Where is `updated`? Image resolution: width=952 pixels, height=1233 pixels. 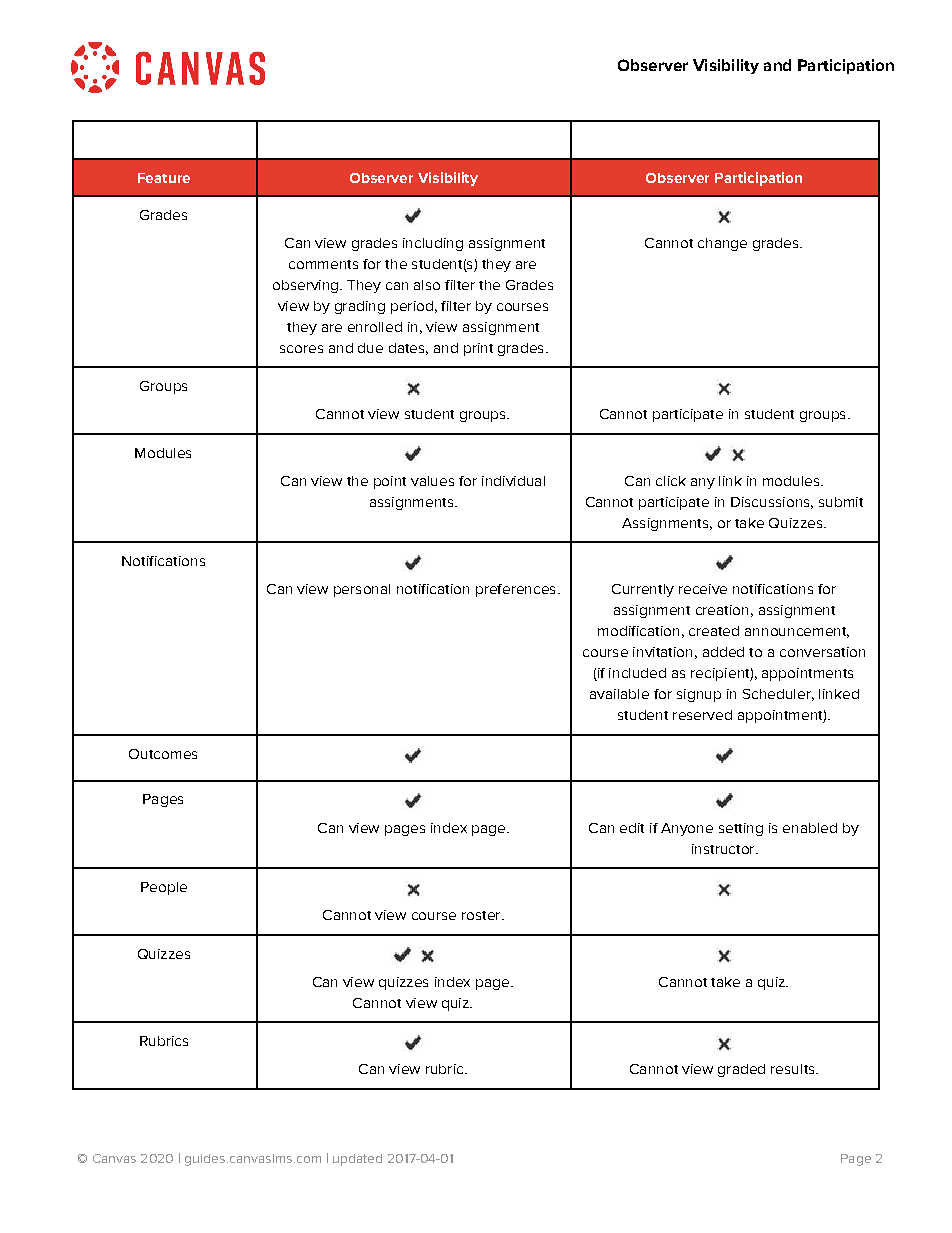
updated is located at coordinates (357, 1160).
